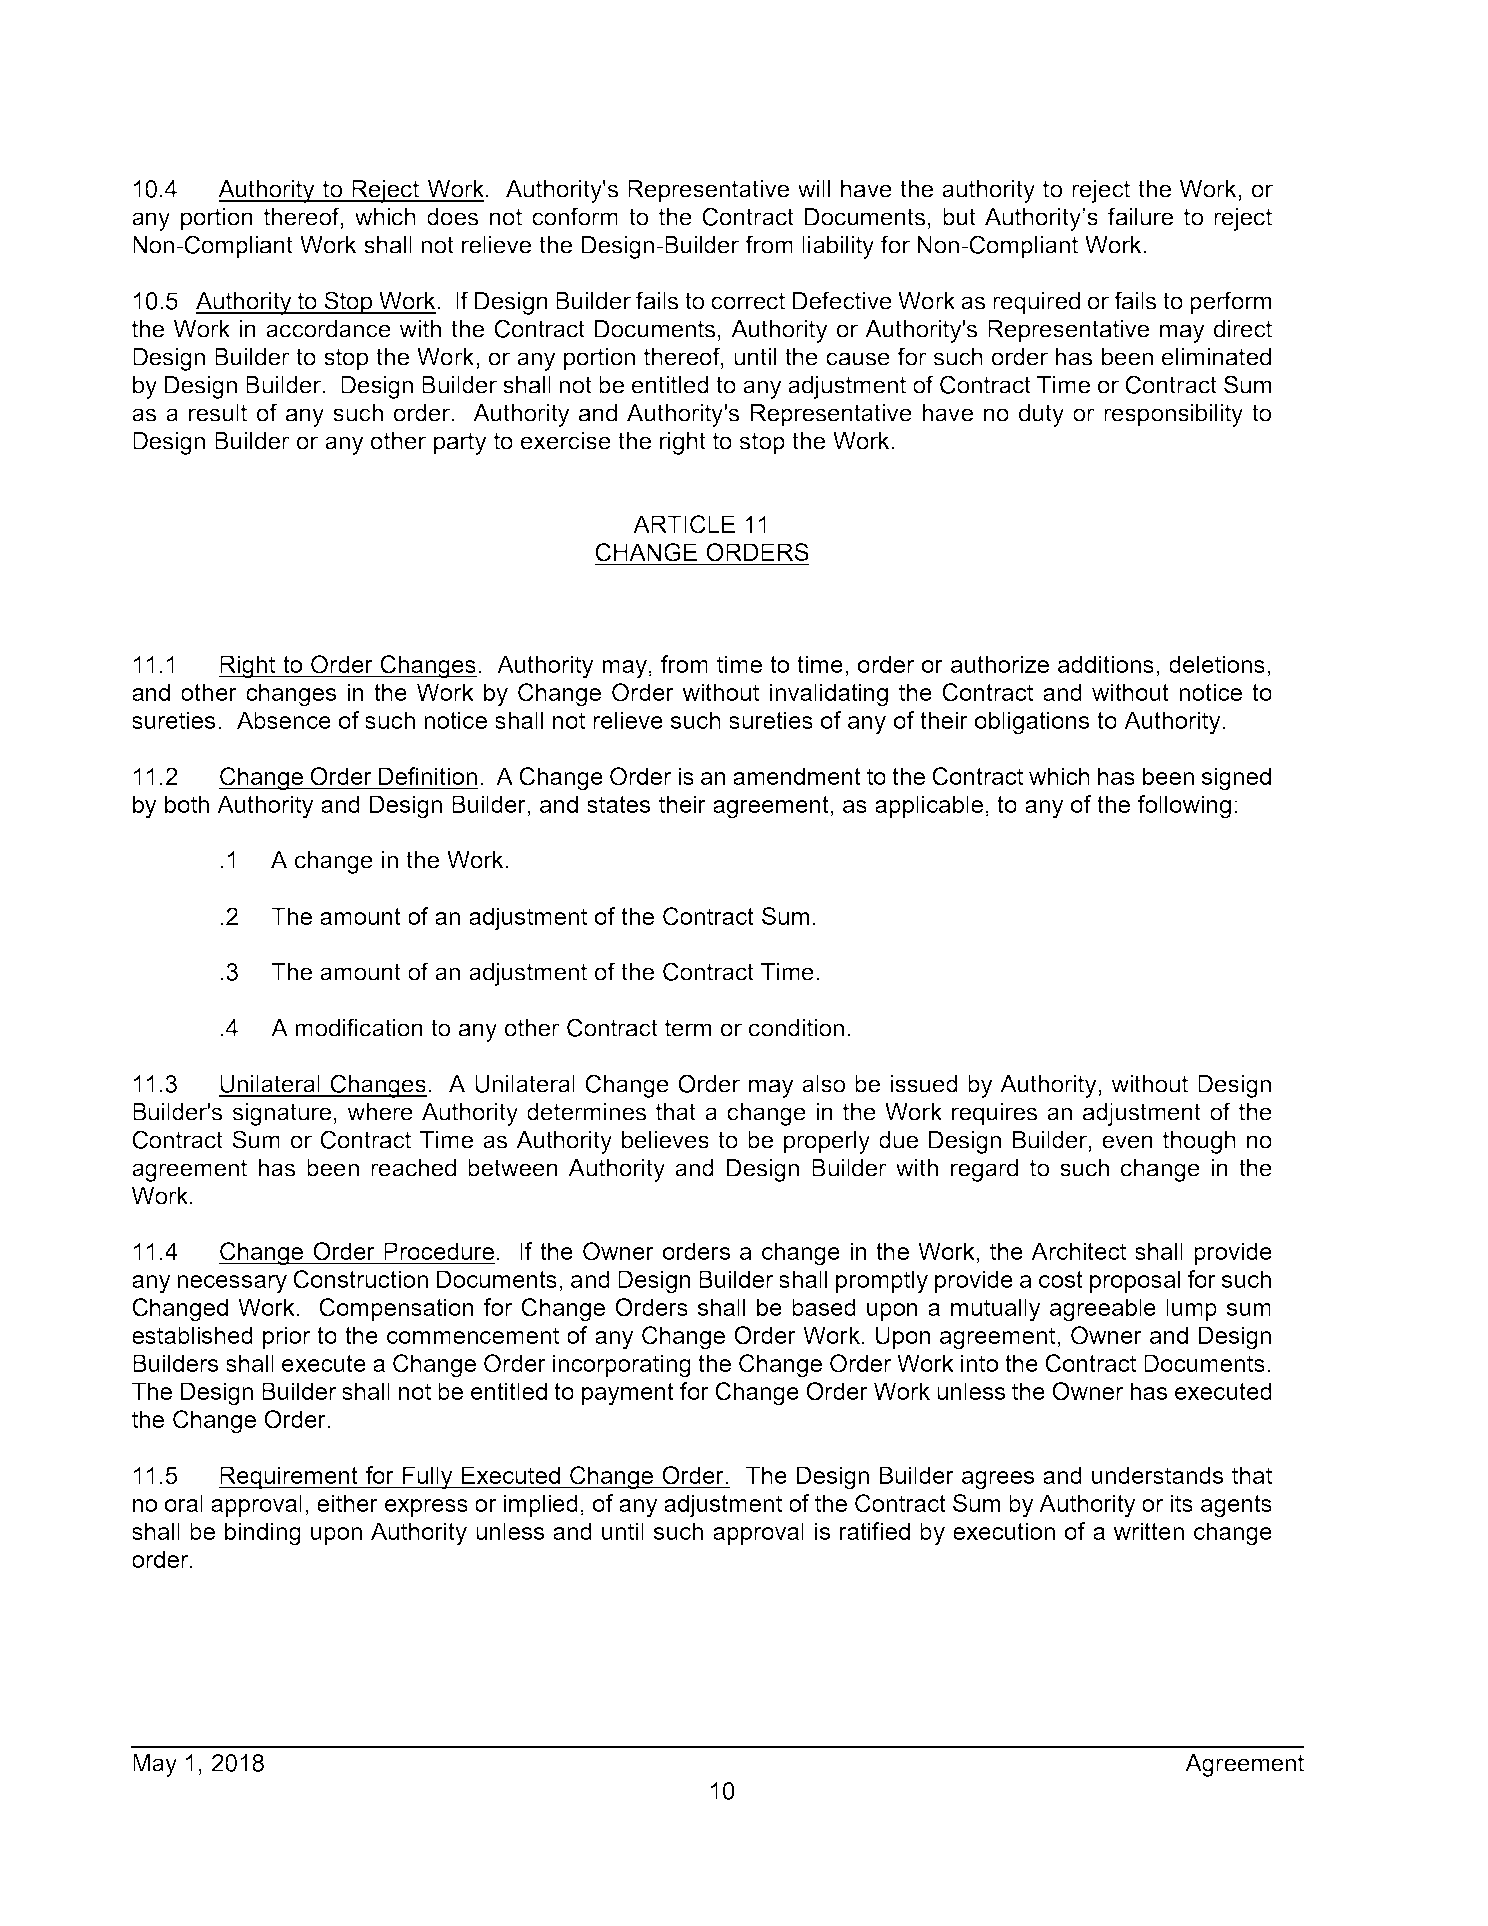 The height and width of the document is (1926, 1488). I want to click on both, so click(187, 804).
